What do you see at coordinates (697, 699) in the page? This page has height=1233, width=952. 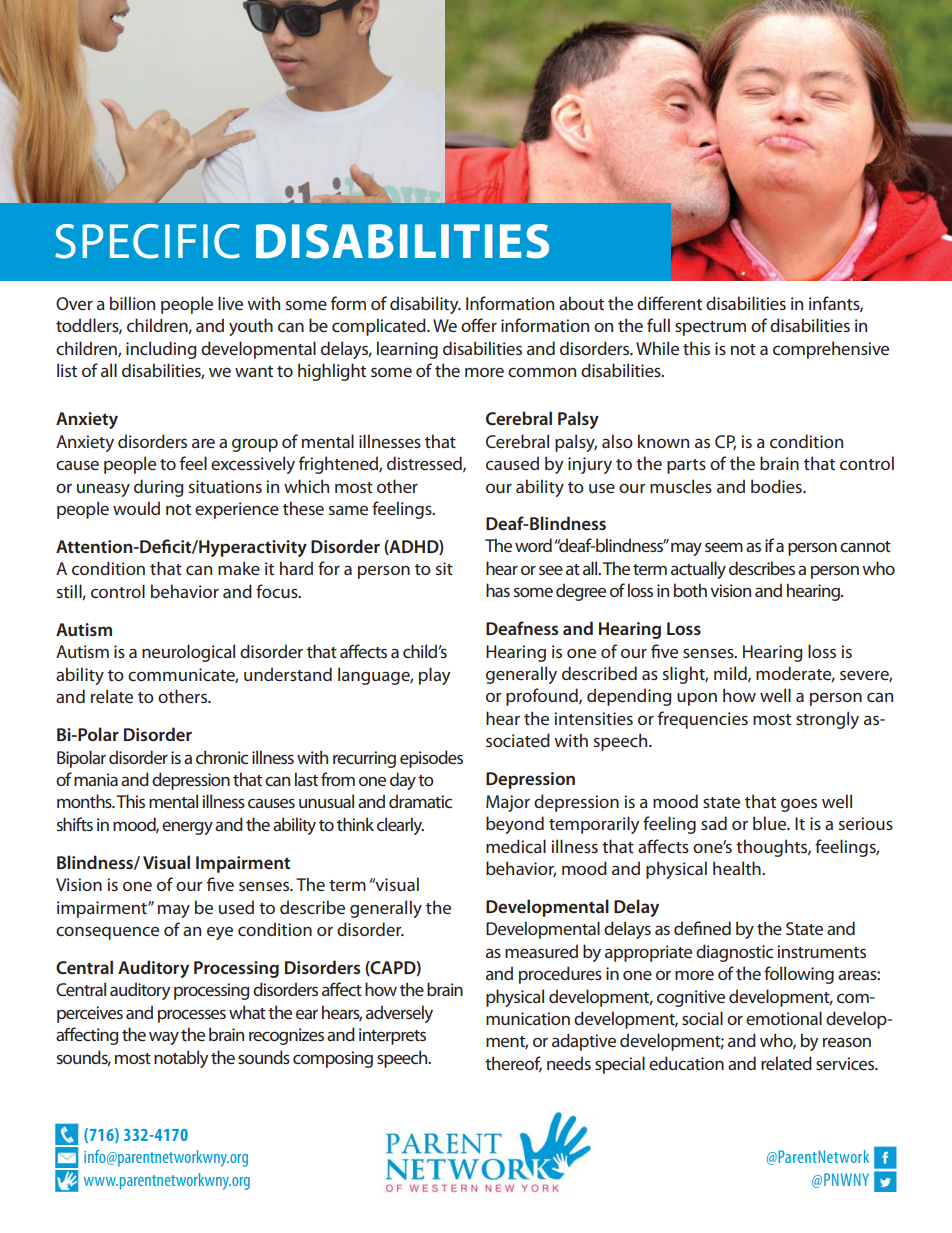 I see `upon` at bounding box center [697, 699].
